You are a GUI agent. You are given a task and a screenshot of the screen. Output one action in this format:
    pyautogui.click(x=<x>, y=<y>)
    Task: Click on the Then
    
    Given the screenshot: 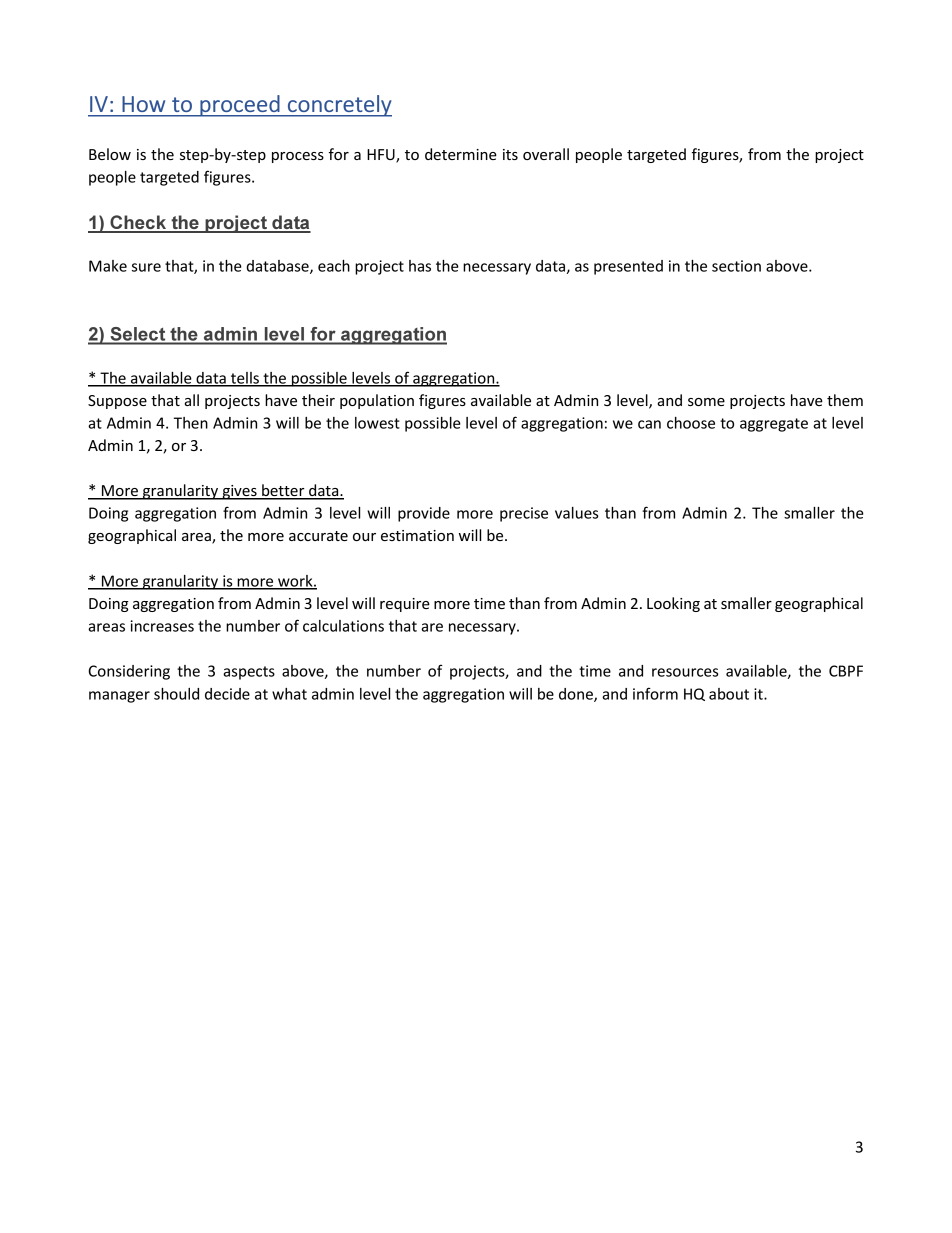 What is the action you would take?
    pyautogui.click(x=191, y=423)
